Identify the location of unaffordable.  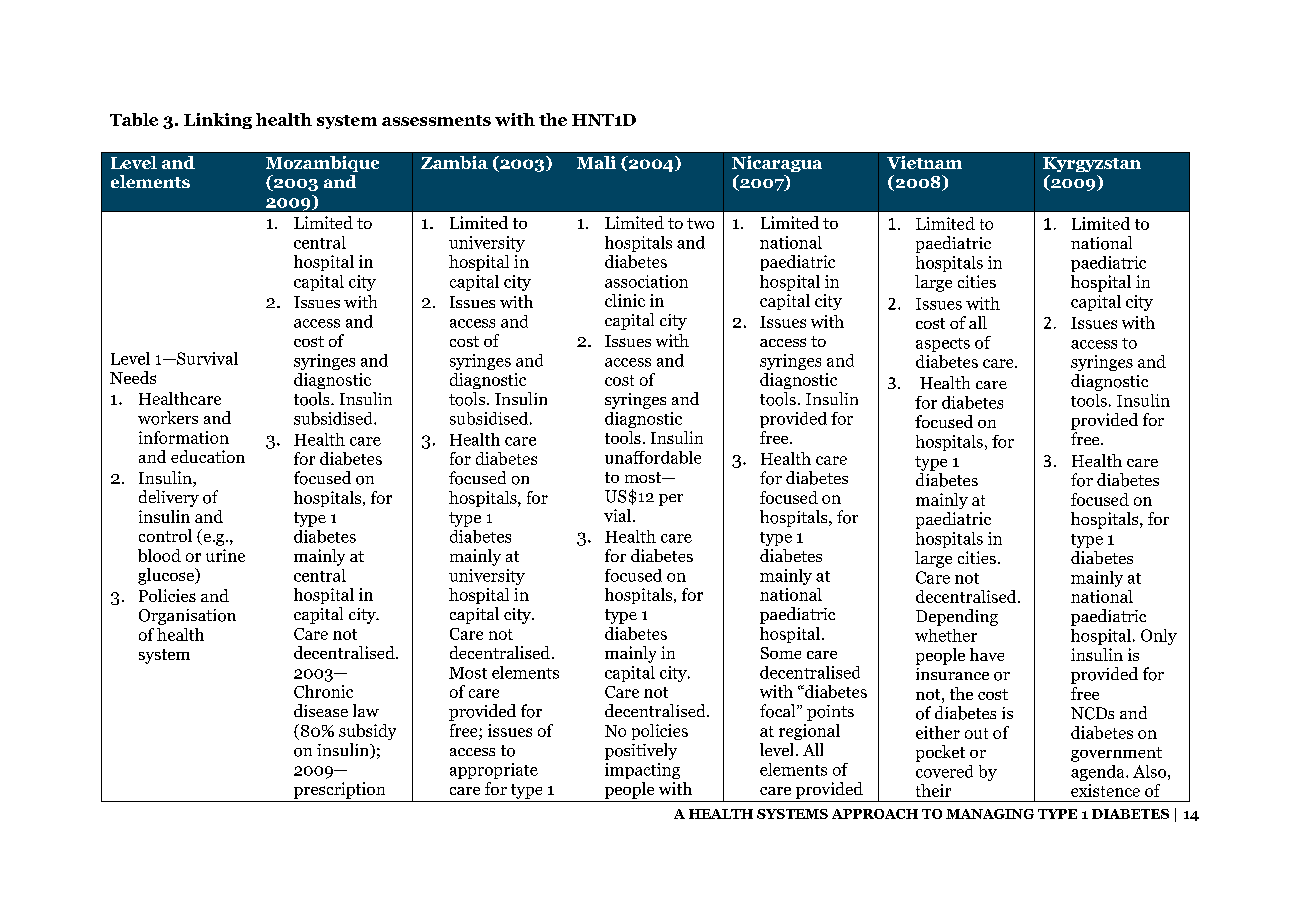
(653, 457).
